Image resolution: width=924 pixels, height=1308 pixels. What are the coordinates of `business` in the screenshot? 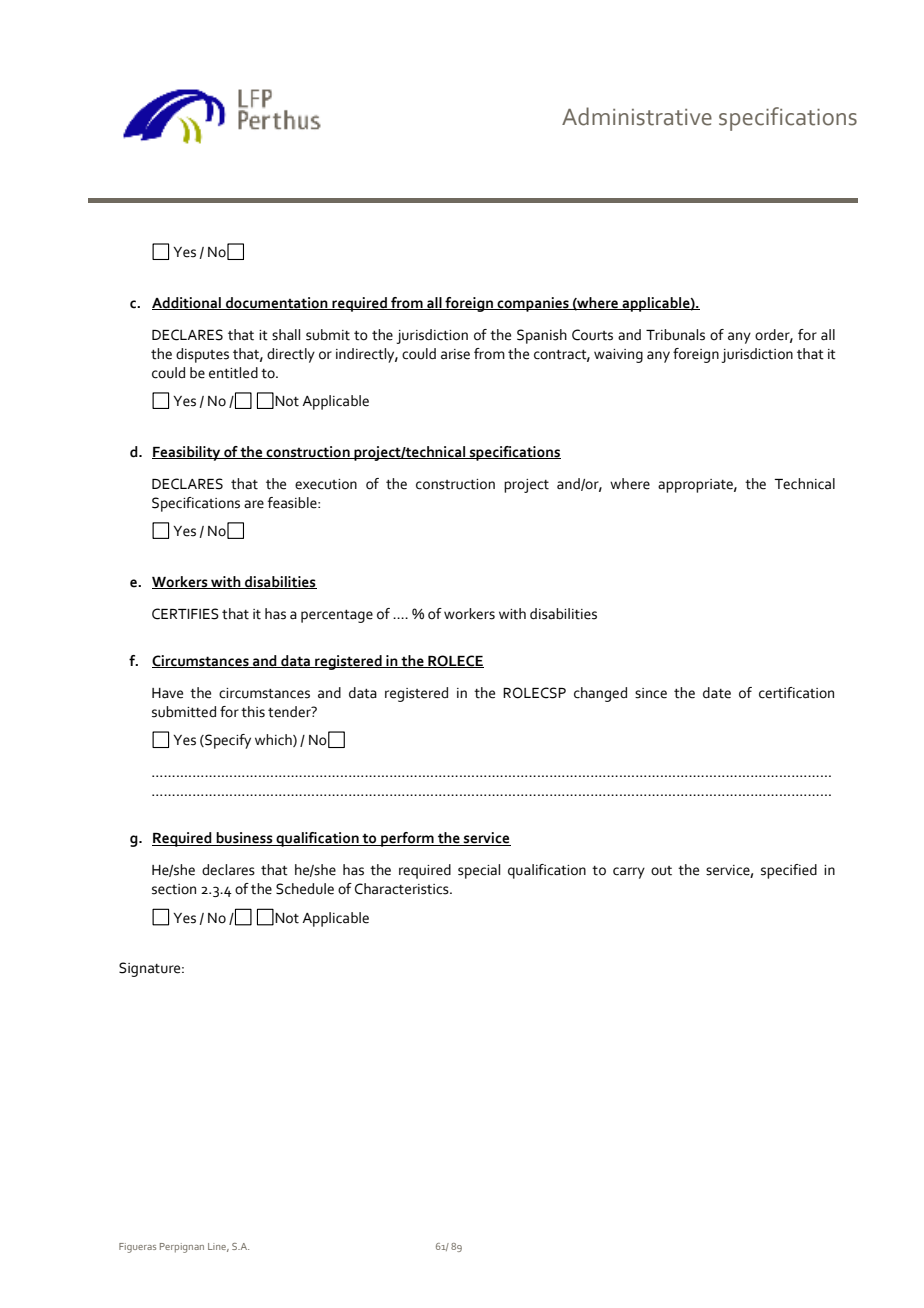 It's located at (244, 839).
